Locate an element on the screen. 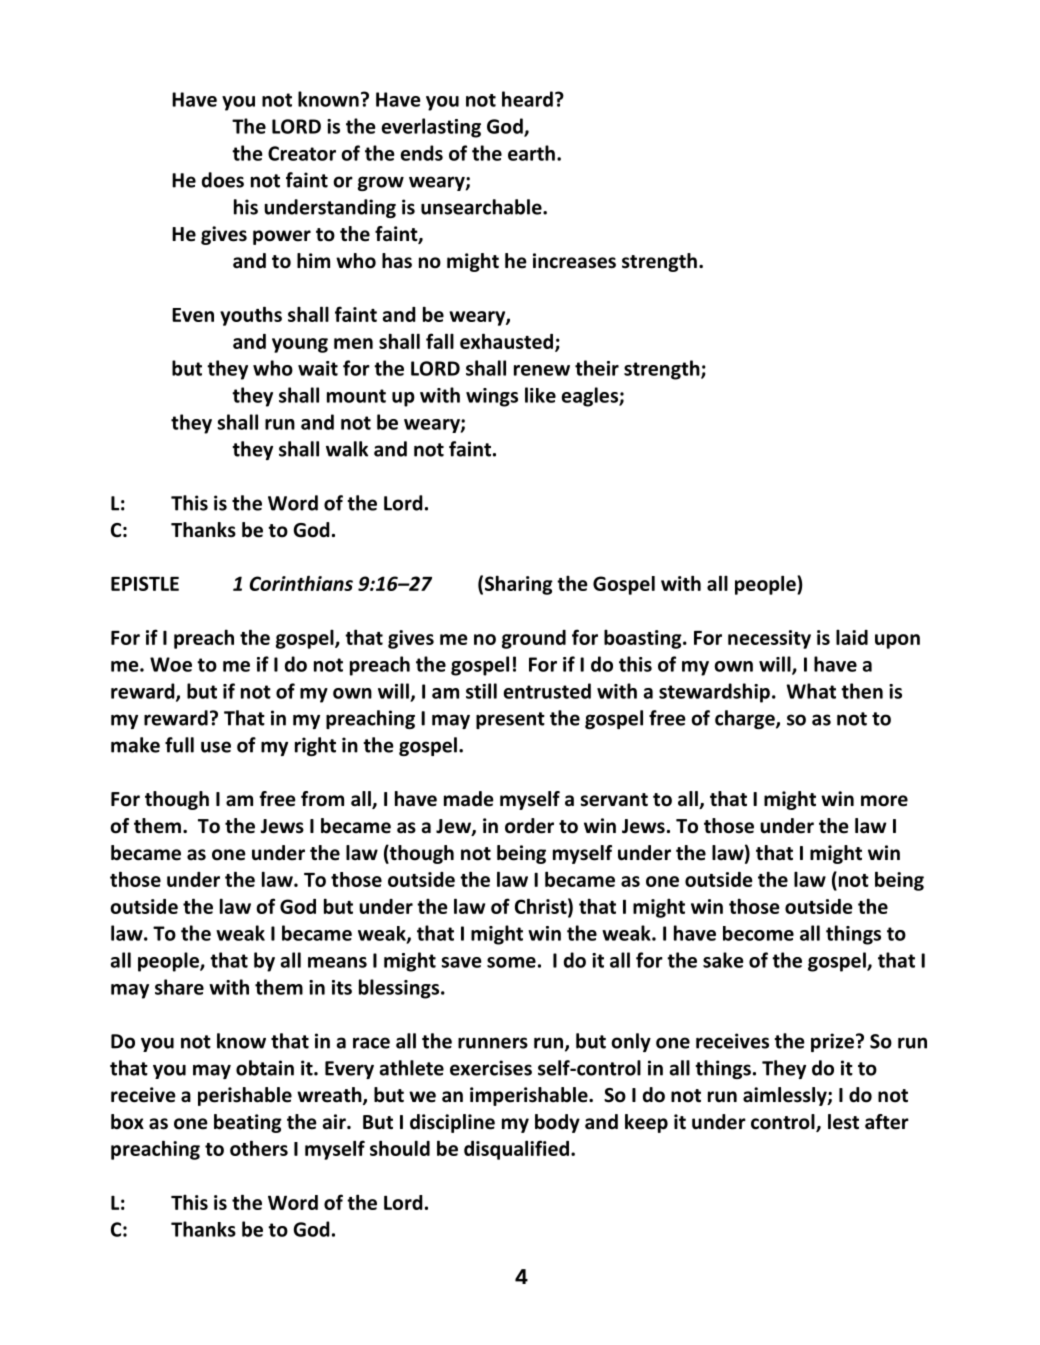 This screenshot has height=1345, width=1040. young is located at coordinates (300, 345).
